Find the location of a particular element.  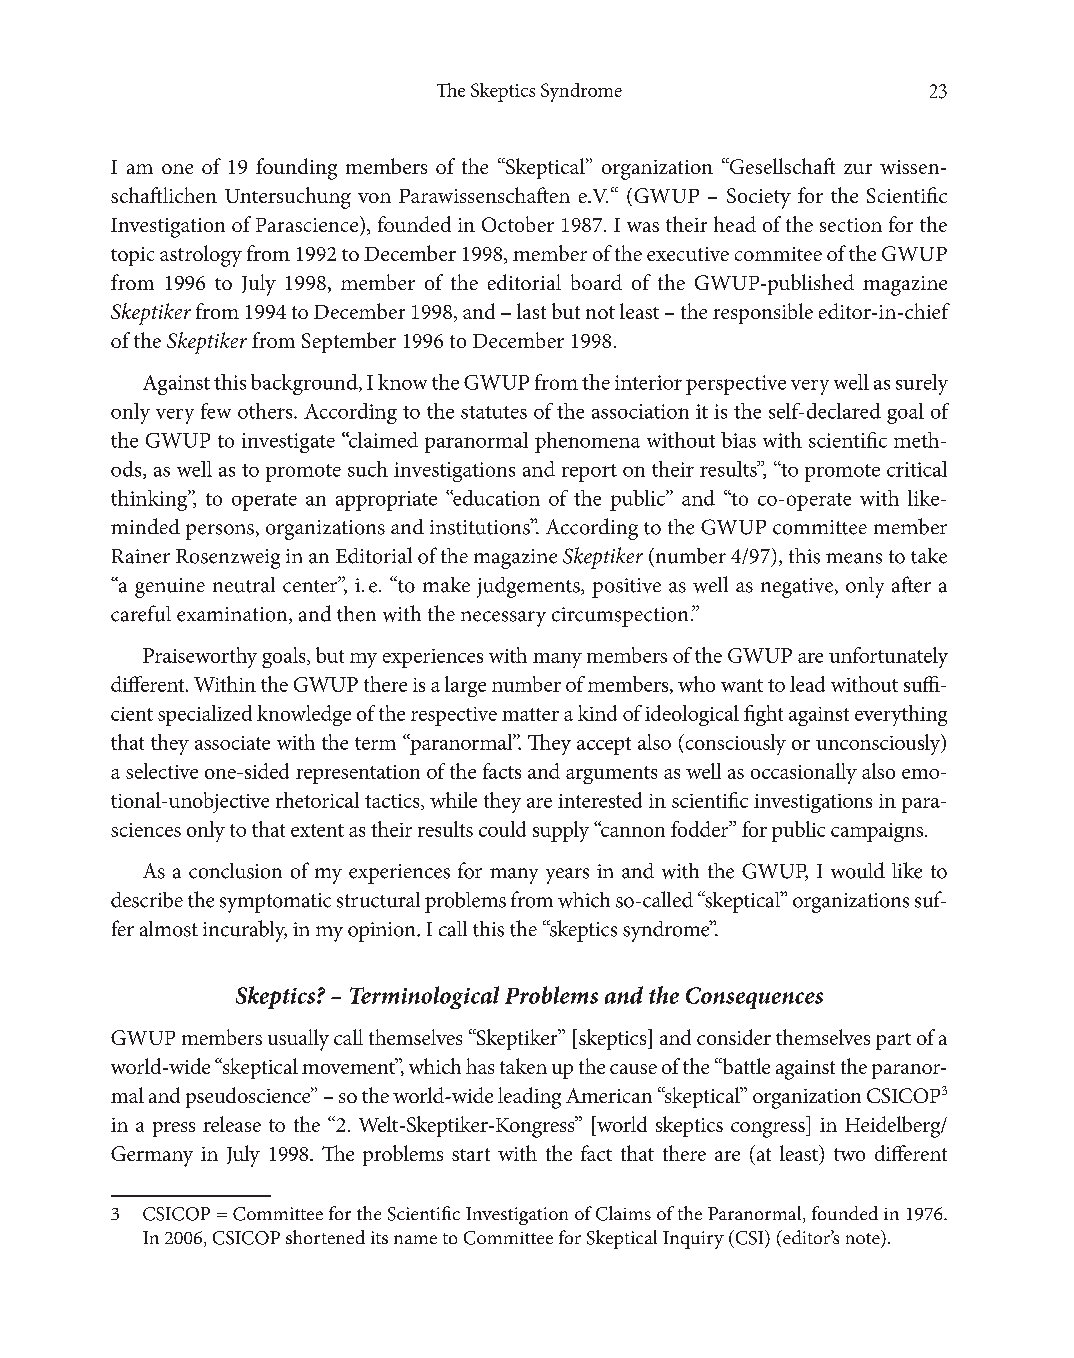

October is located at coordinates (518, 224).
